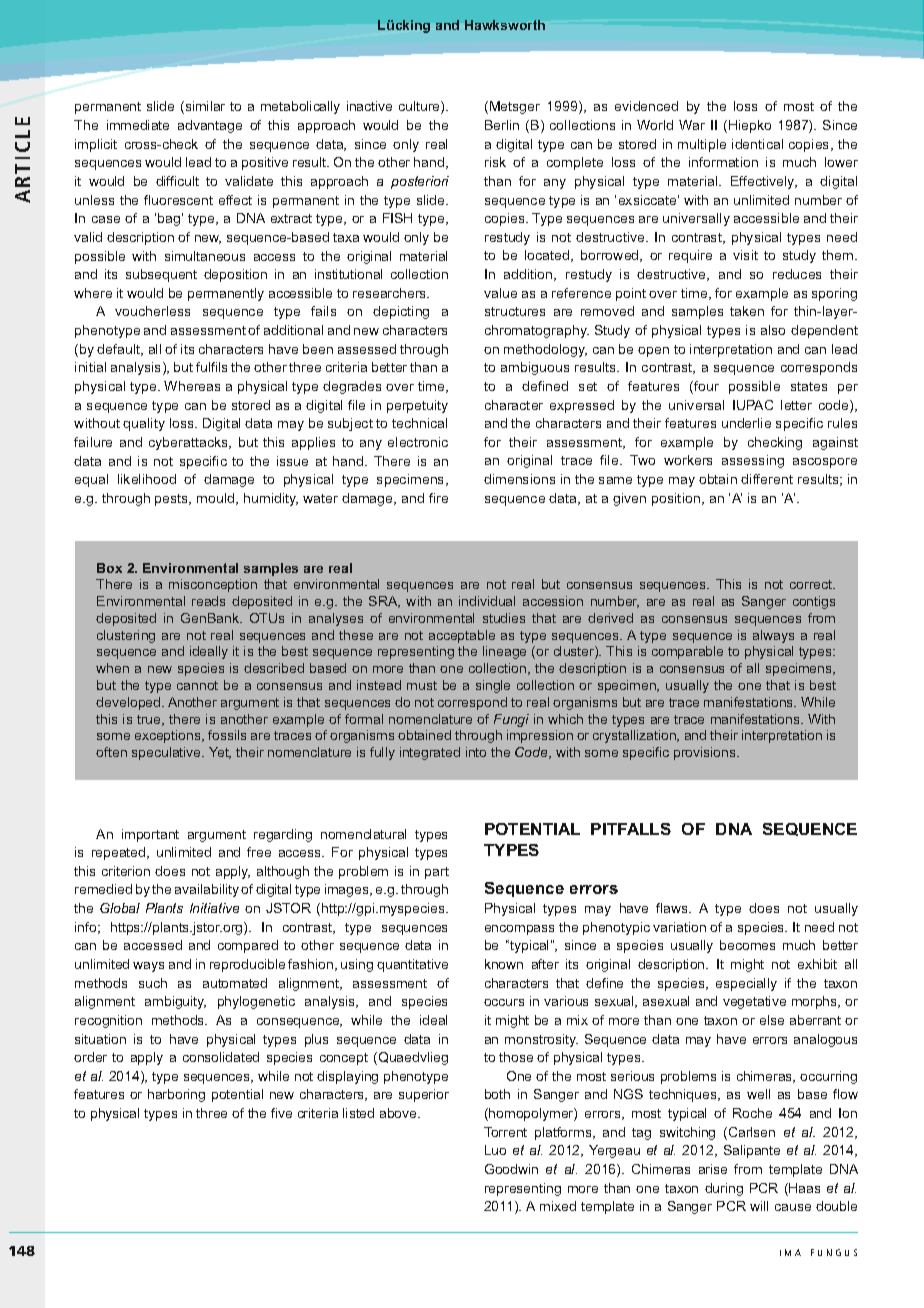 The height and width of the screenshot is (1308, 924). I want to click on cannot, so click(197, 685).
